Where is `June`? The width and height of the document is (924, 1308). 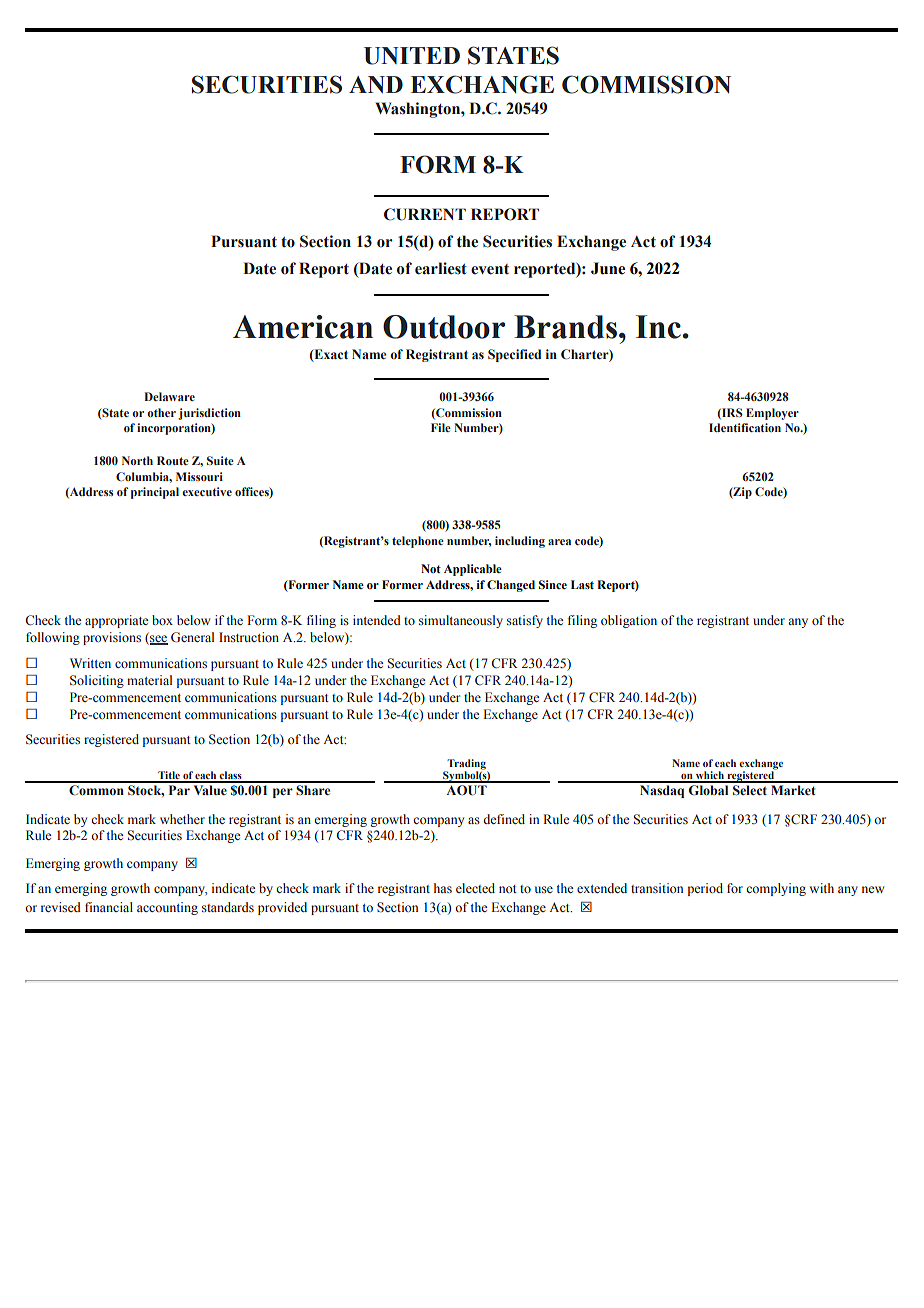 June is located at coordinates (608, 268).
